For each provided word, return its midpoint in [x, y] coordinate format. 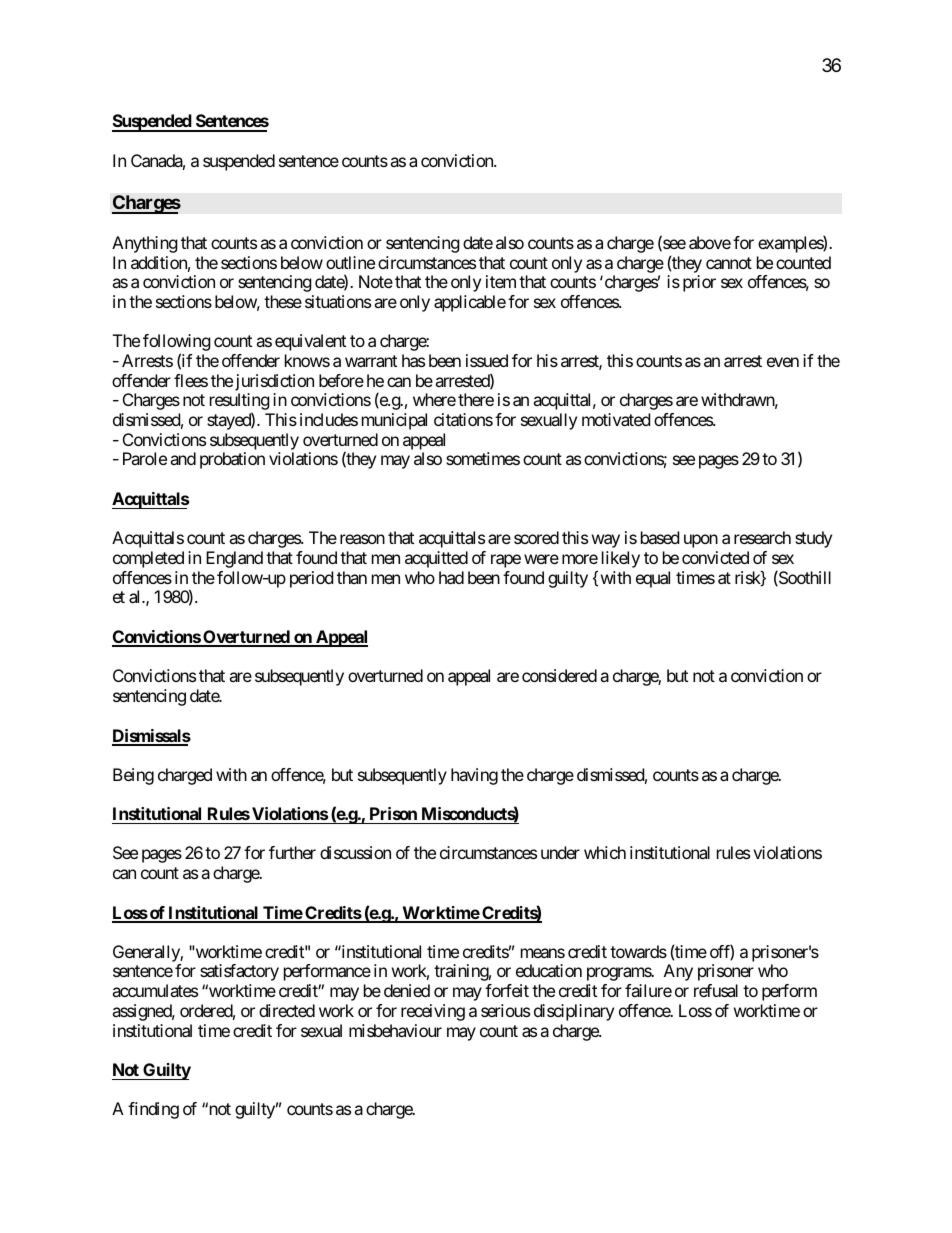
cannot [729, 263]
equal [653, 579]
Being [133, 776]
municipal [394, 421]
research [762, 537]
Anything [145, 244]
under [560, 852]
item [501, 281]
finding [153, 1110]
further [292, 852]
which [605, 852]
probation [232, 460]
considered [559, 675]
